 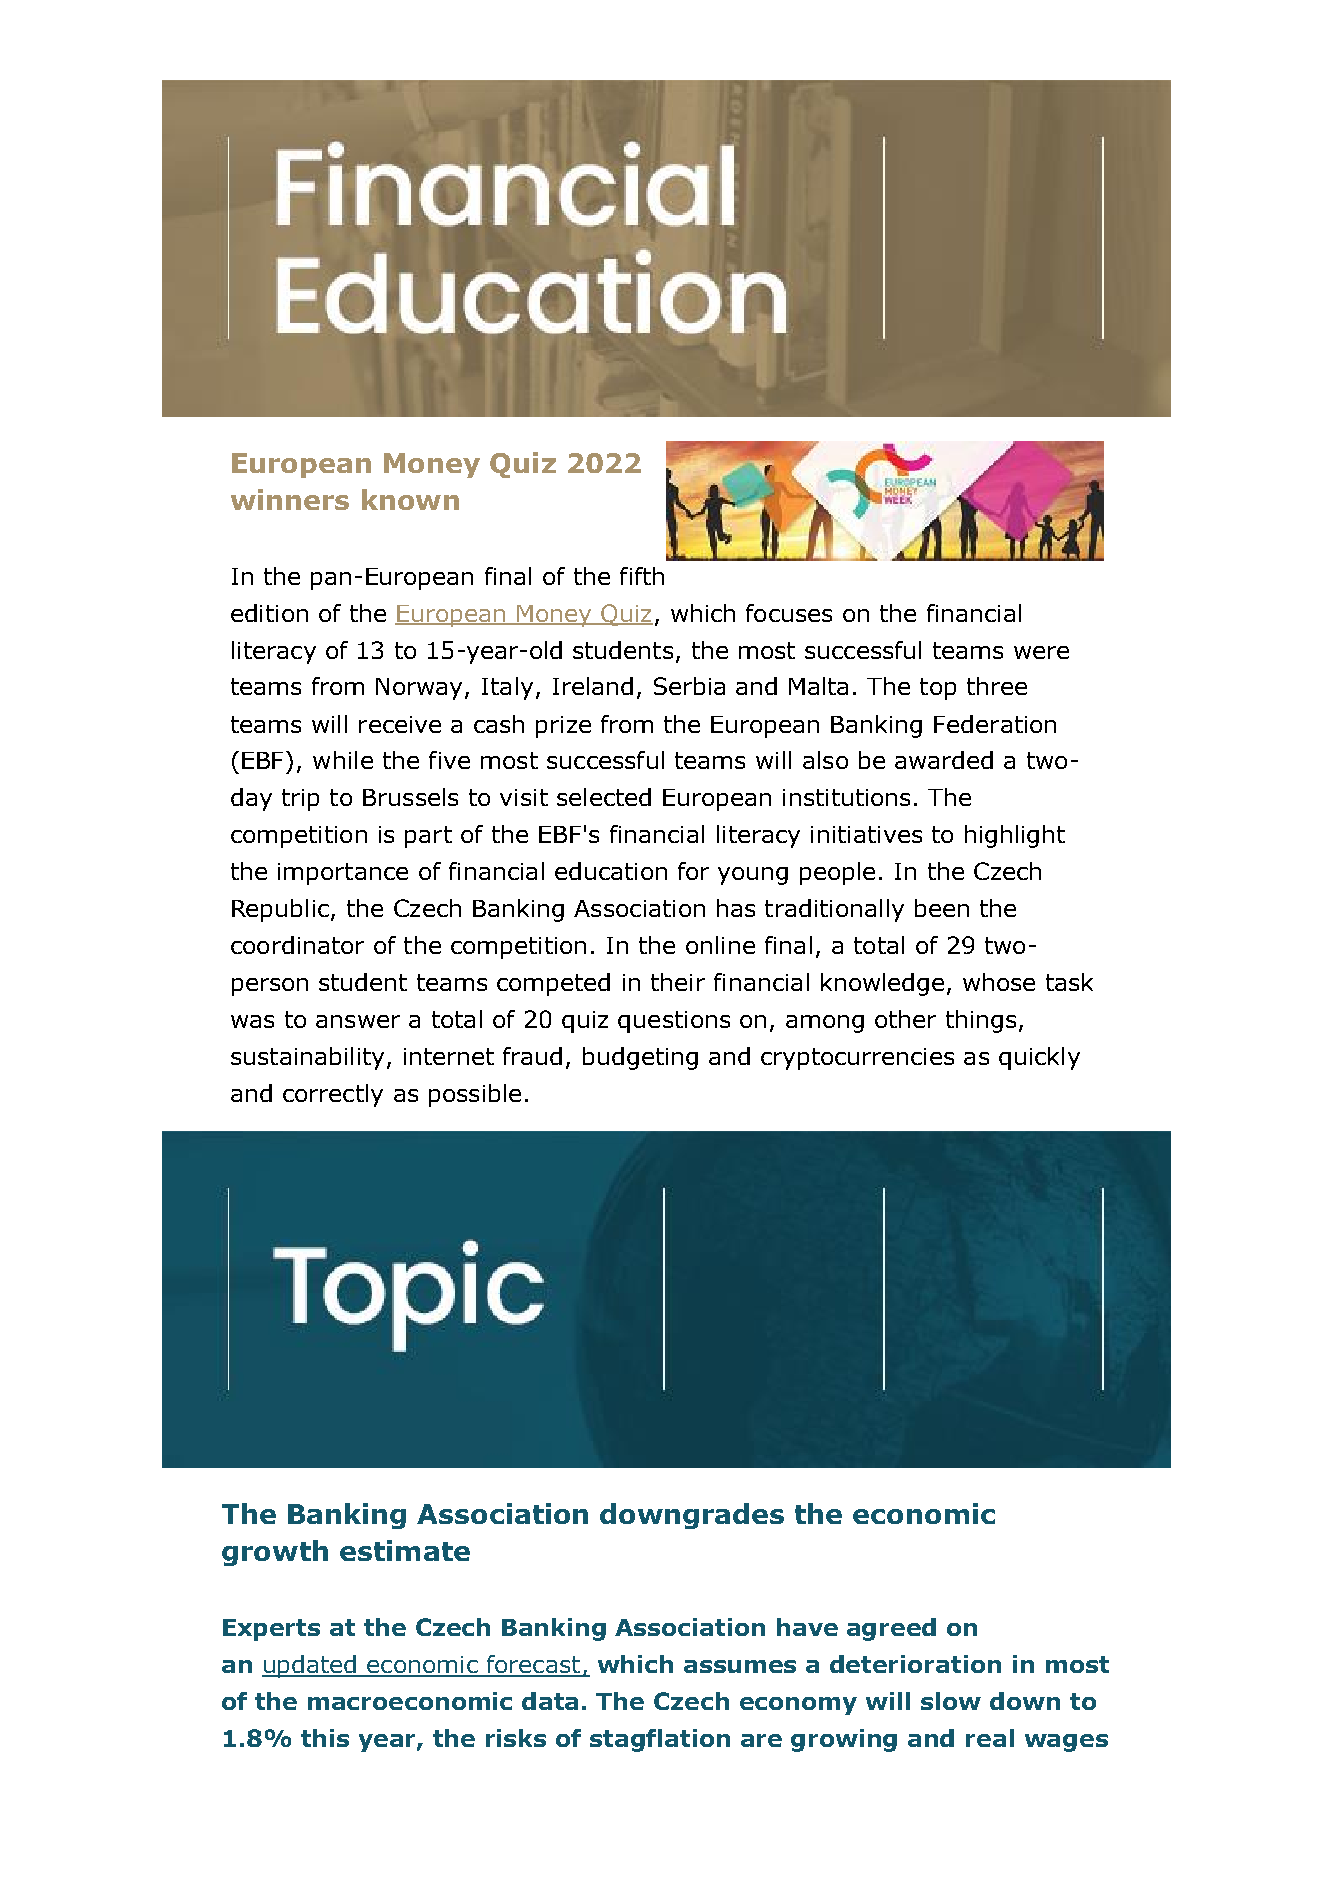 What do you see at coordinates (343, 874) in the screenshot?
I see `importance` at bounding box center [343, 874].
